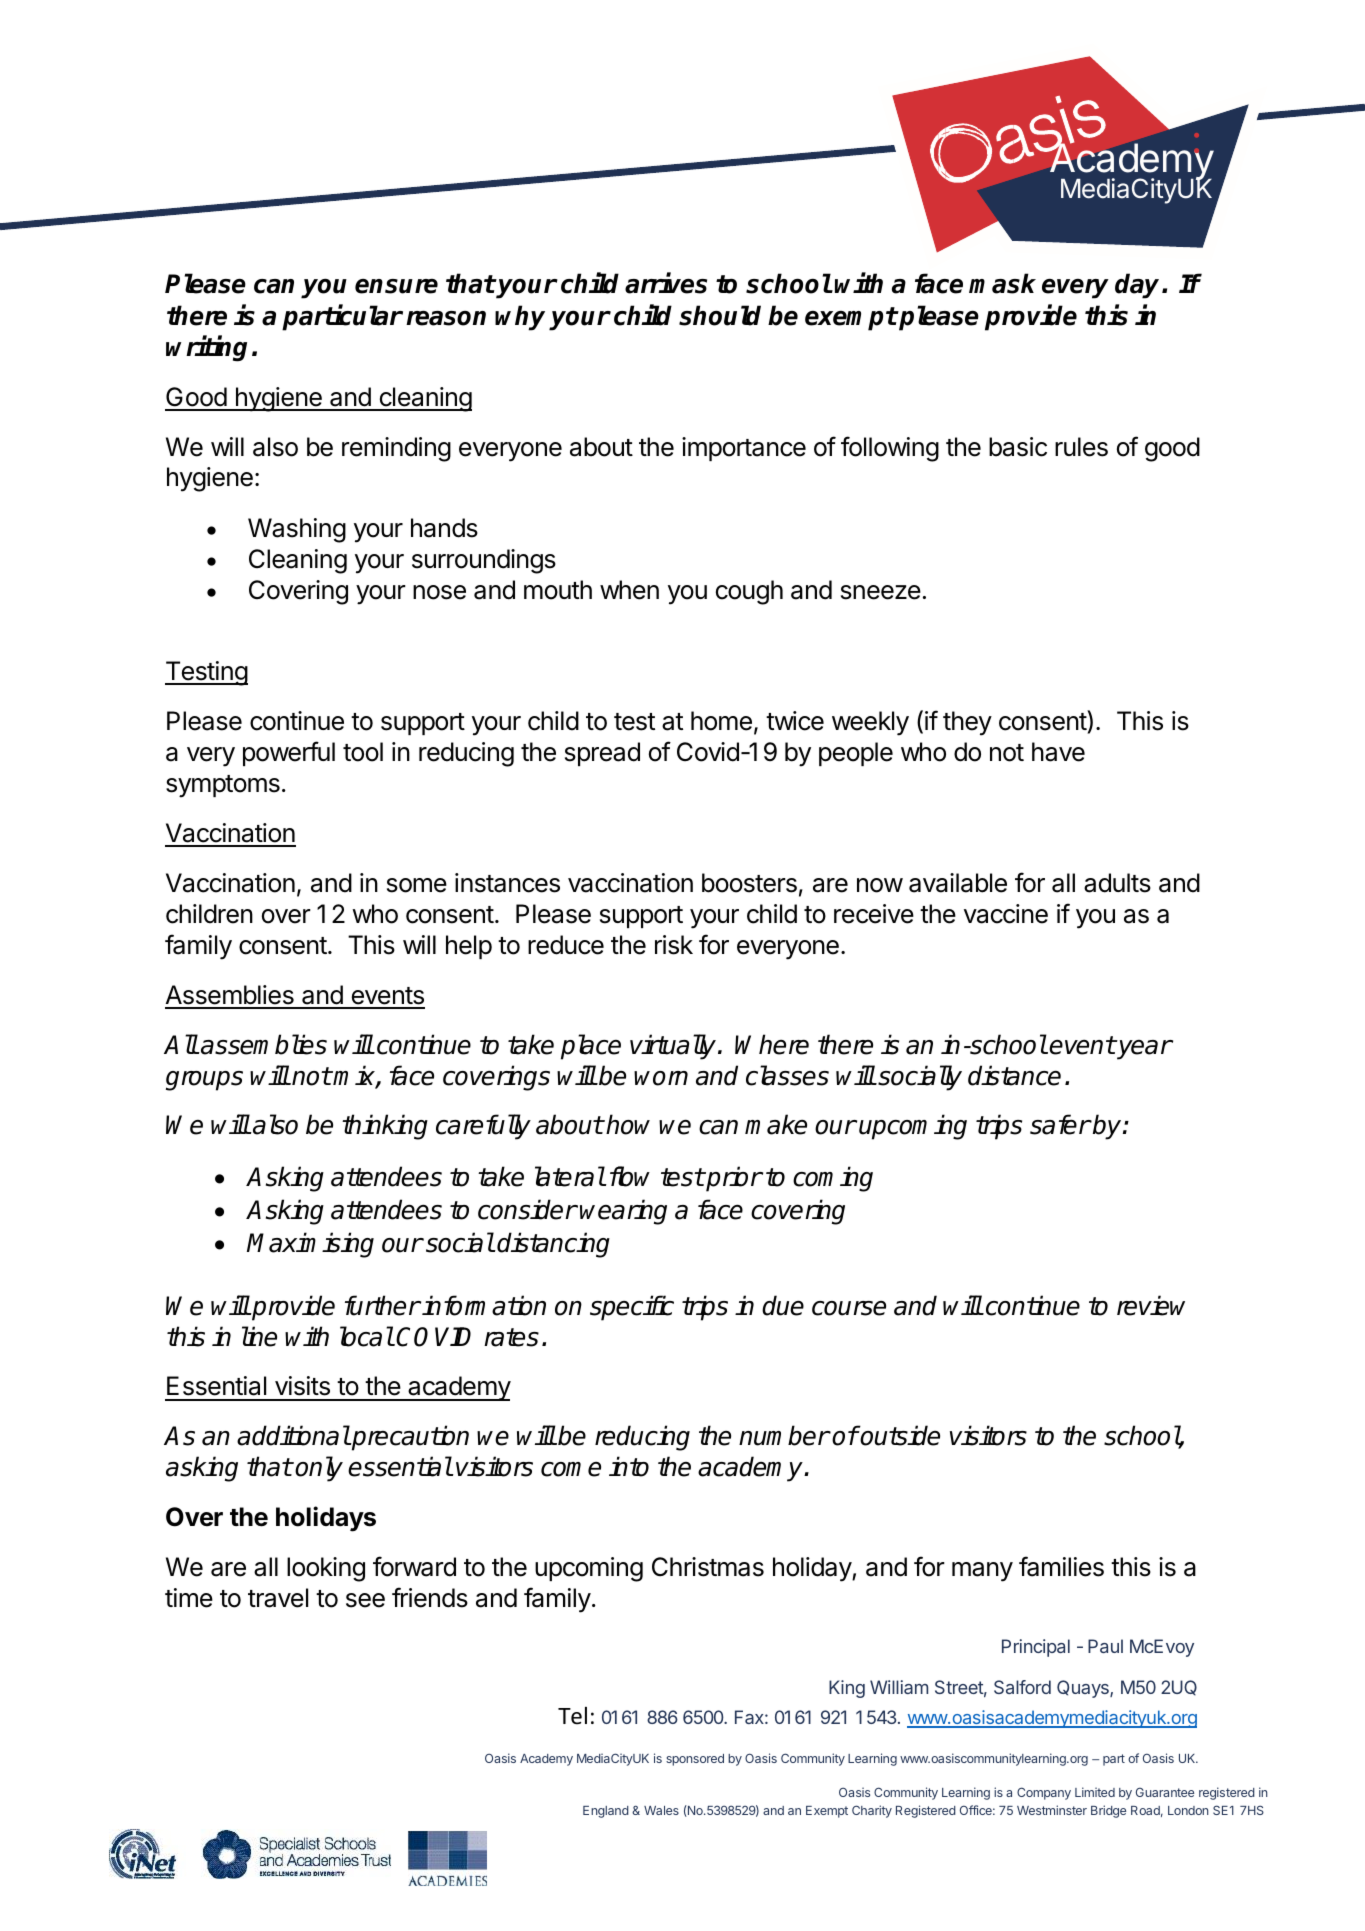 The width and height of the page is (1365, 1931). What do you see at coordinates (674, 1047) in the page?
I see `virtually` at bounding box center [674, 1047].
